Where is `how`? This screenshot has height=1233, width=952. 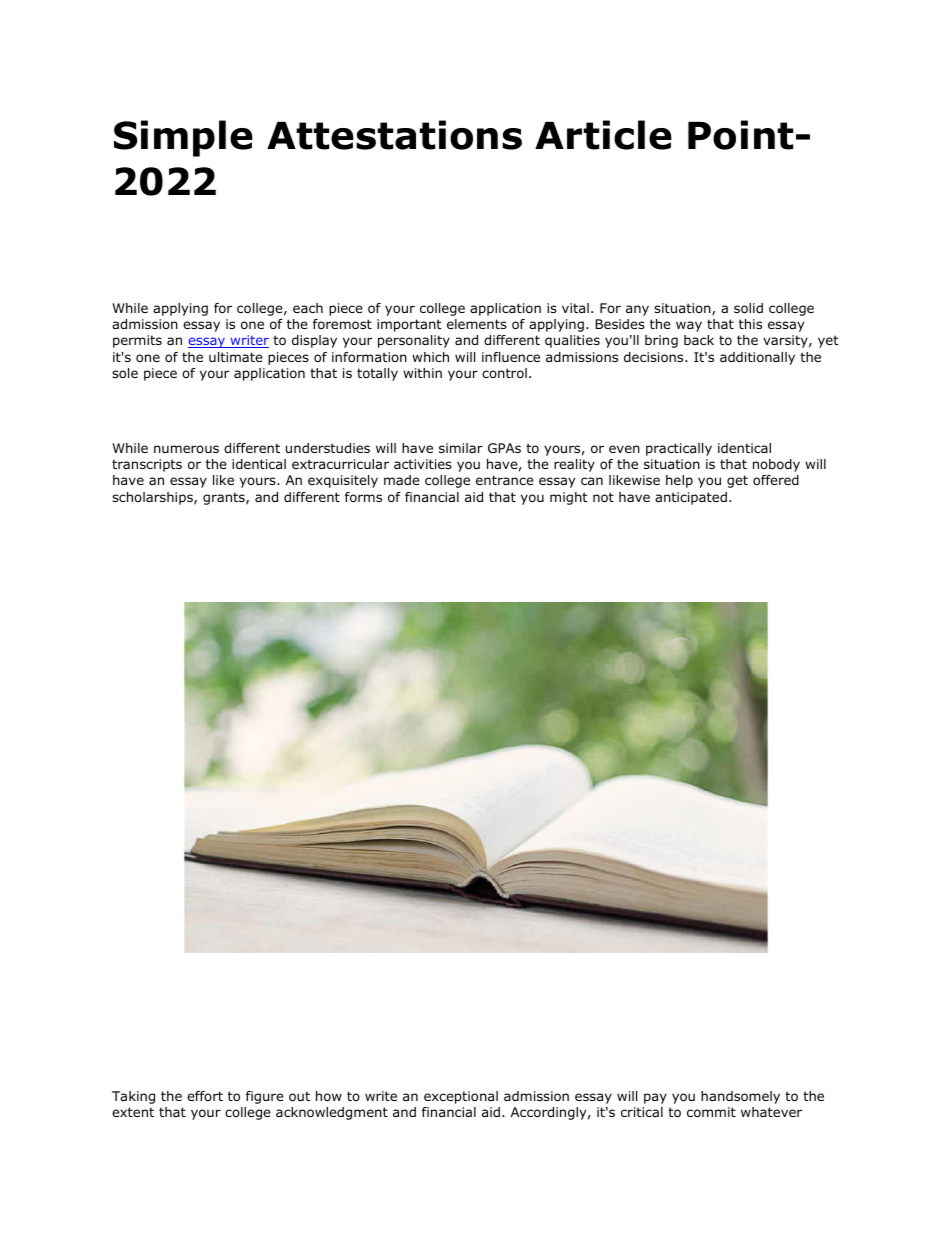
how is located at coordinates (329, 1096).
